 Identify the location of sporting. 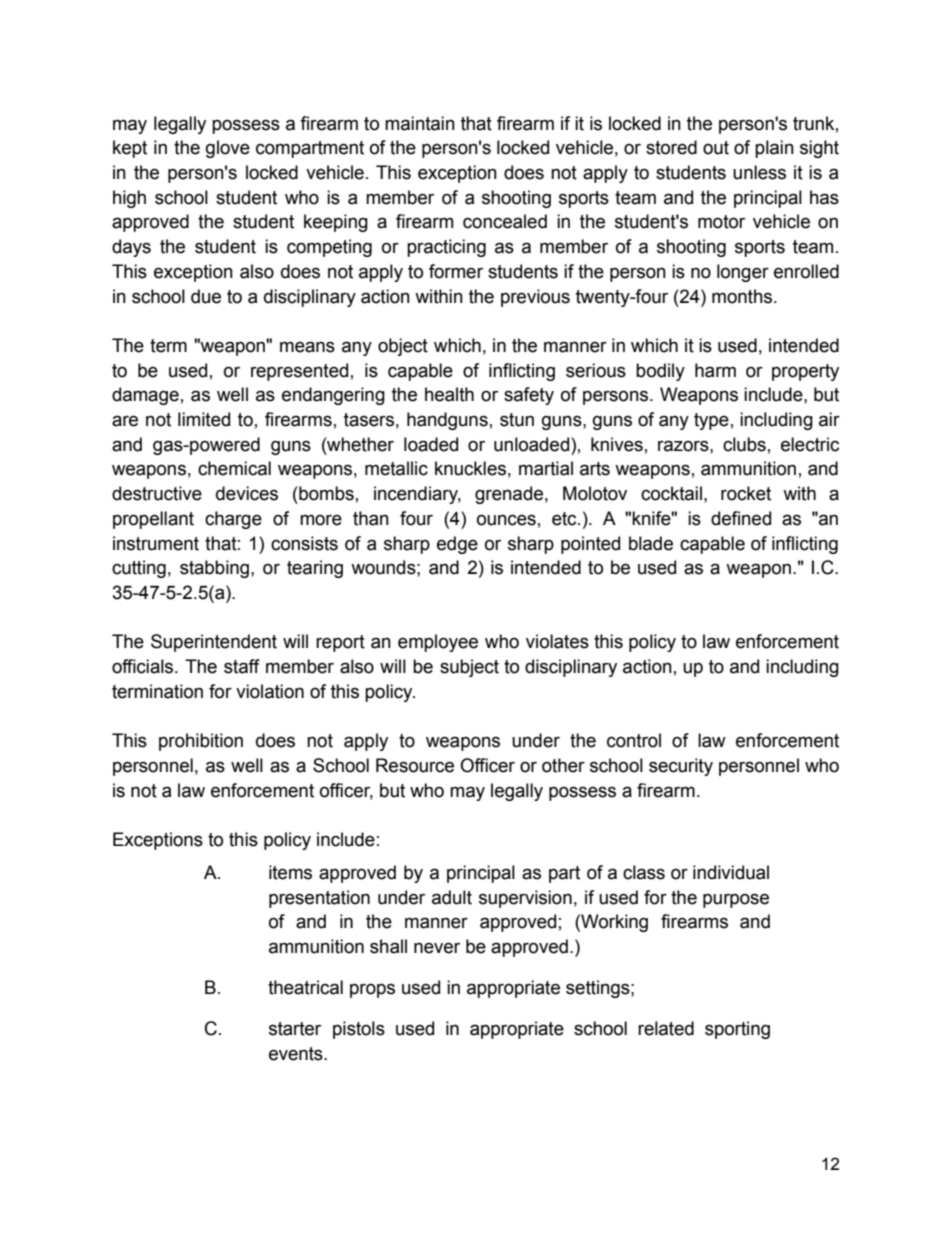
(737, 1030).
